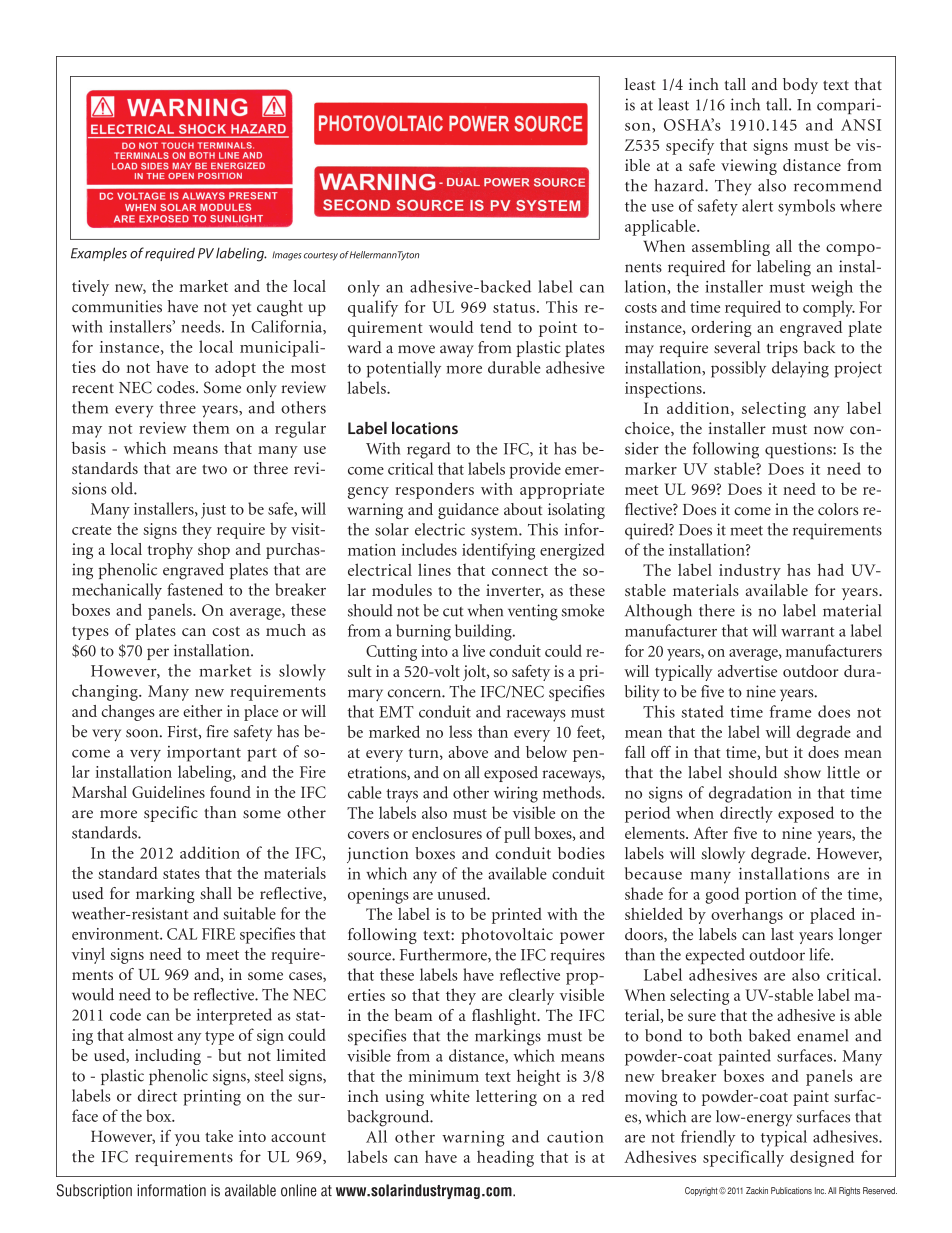 The width and height of the screenshot is (952, 1233). I want to click on body, so click(800, 86).
